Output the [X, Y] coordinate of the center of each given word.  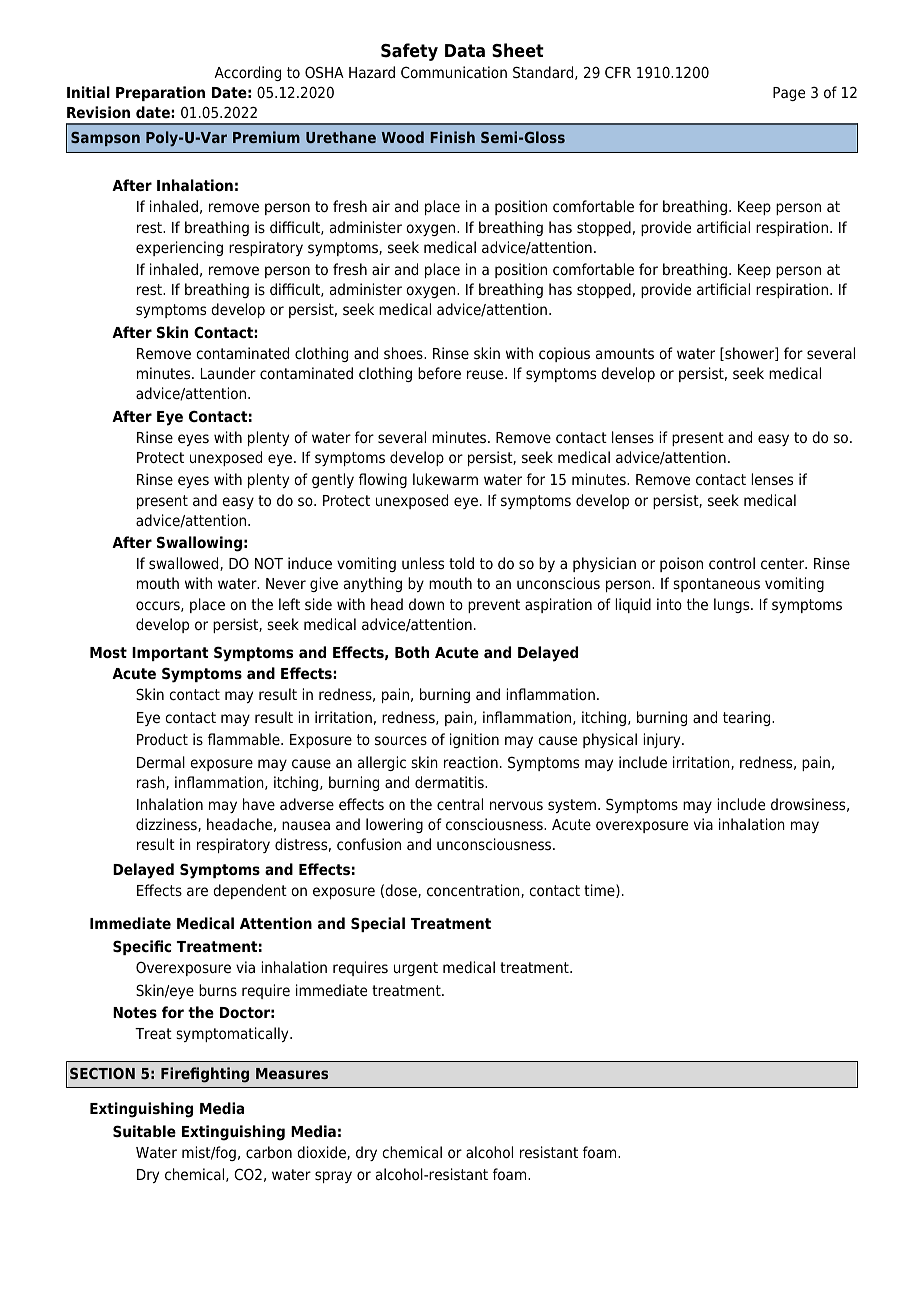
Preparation [160, 93]
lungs [733, 605]
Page [789, 94]
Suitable [144, 1131]
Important [170, 654]
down [426, 604]
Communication [454, 72]
